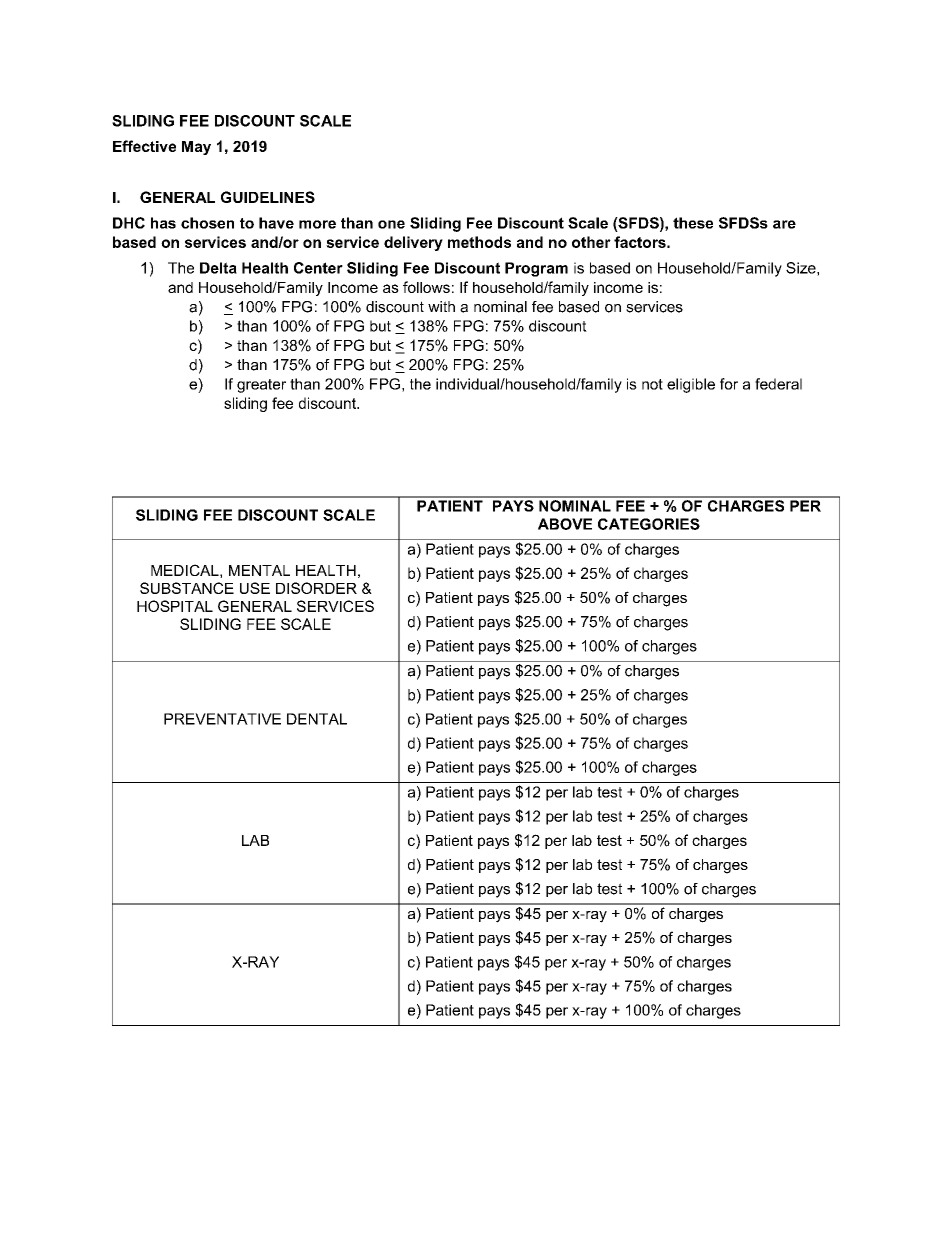  What do you see at coordinates (729, 384) in the page?
I see `for` at bounding box center [729, 384].
